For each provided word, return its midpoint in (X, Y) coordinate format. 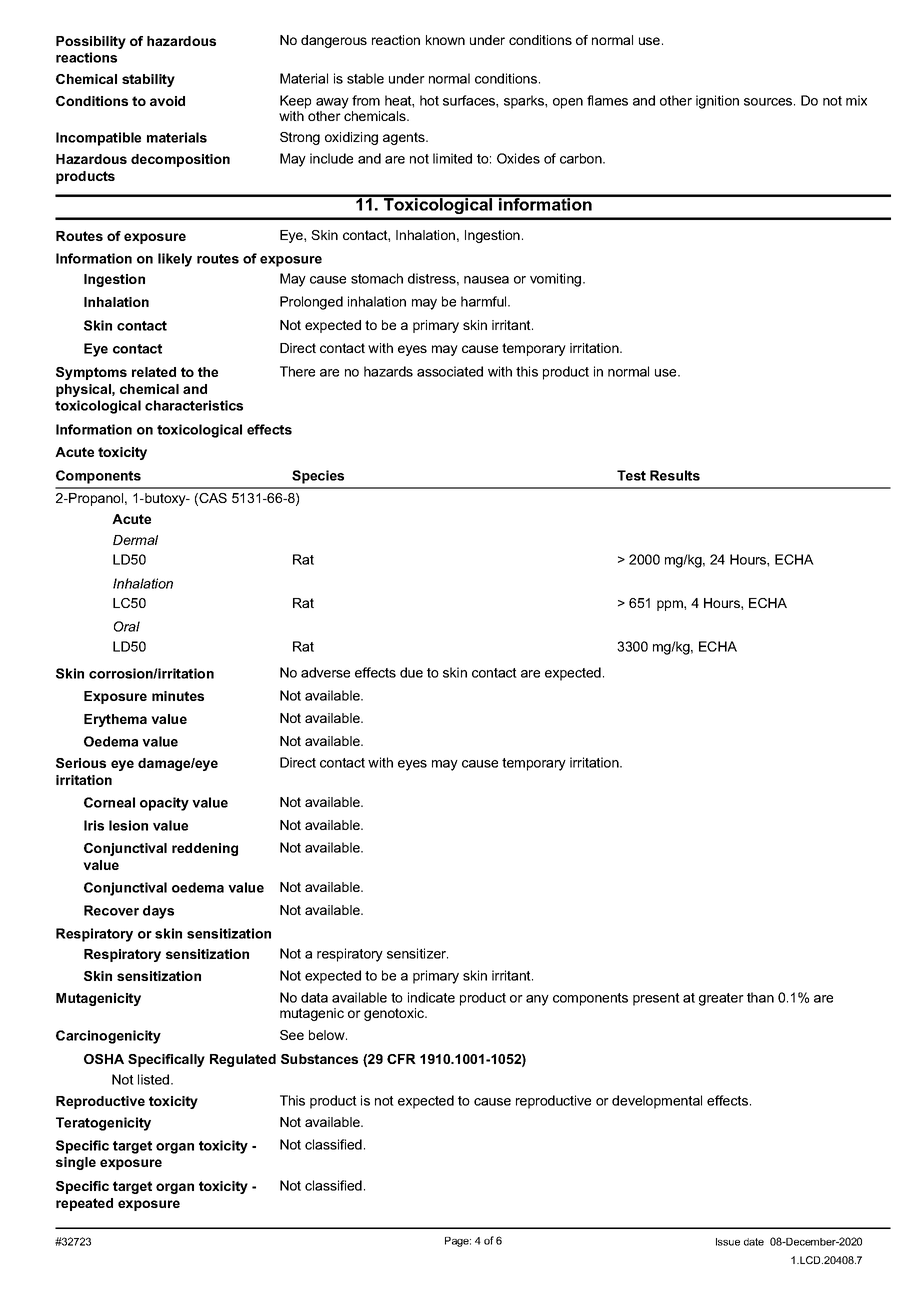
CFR (401, 1059)
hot (429, 100)
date (754, 1242)
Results (675, 475)
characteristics (194, 405)
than (760, 997)
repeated (84, 1204)
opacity (164, 804)
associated (450, 371)
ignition (717, 102)
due (411, 672)
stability (148, 80)
